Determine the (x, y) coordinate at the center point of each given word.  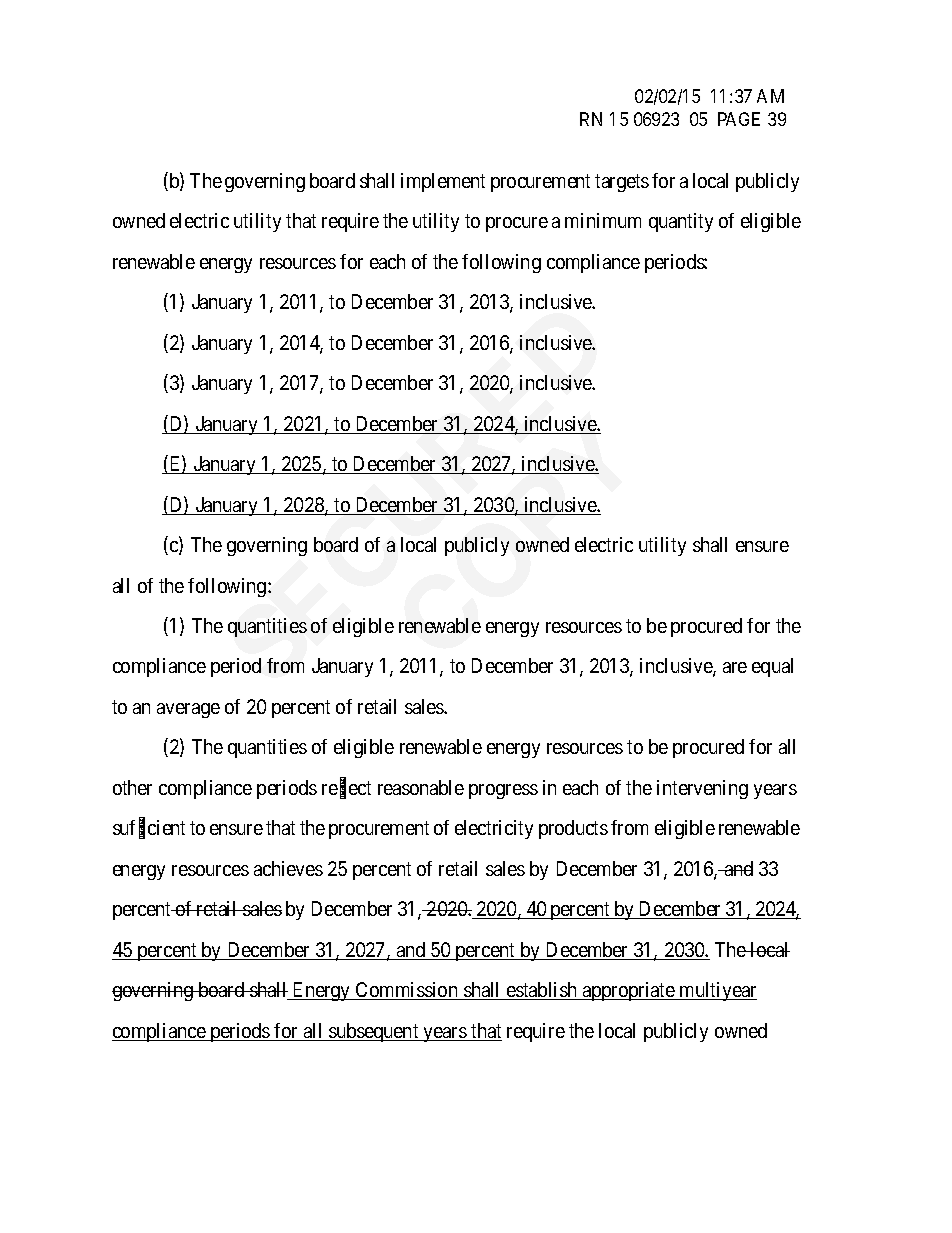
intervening (702, 789)
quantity (681, 222)
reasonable (421, 787)
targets (622, 183)
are (735, 667)
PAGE (739, 119)
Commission (407, 991)
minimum (603, 220)
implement (443, 182)
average (188, 710)
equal (772, 667)
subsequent (374, 1032)
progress (503, 791)
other (132, 787)
